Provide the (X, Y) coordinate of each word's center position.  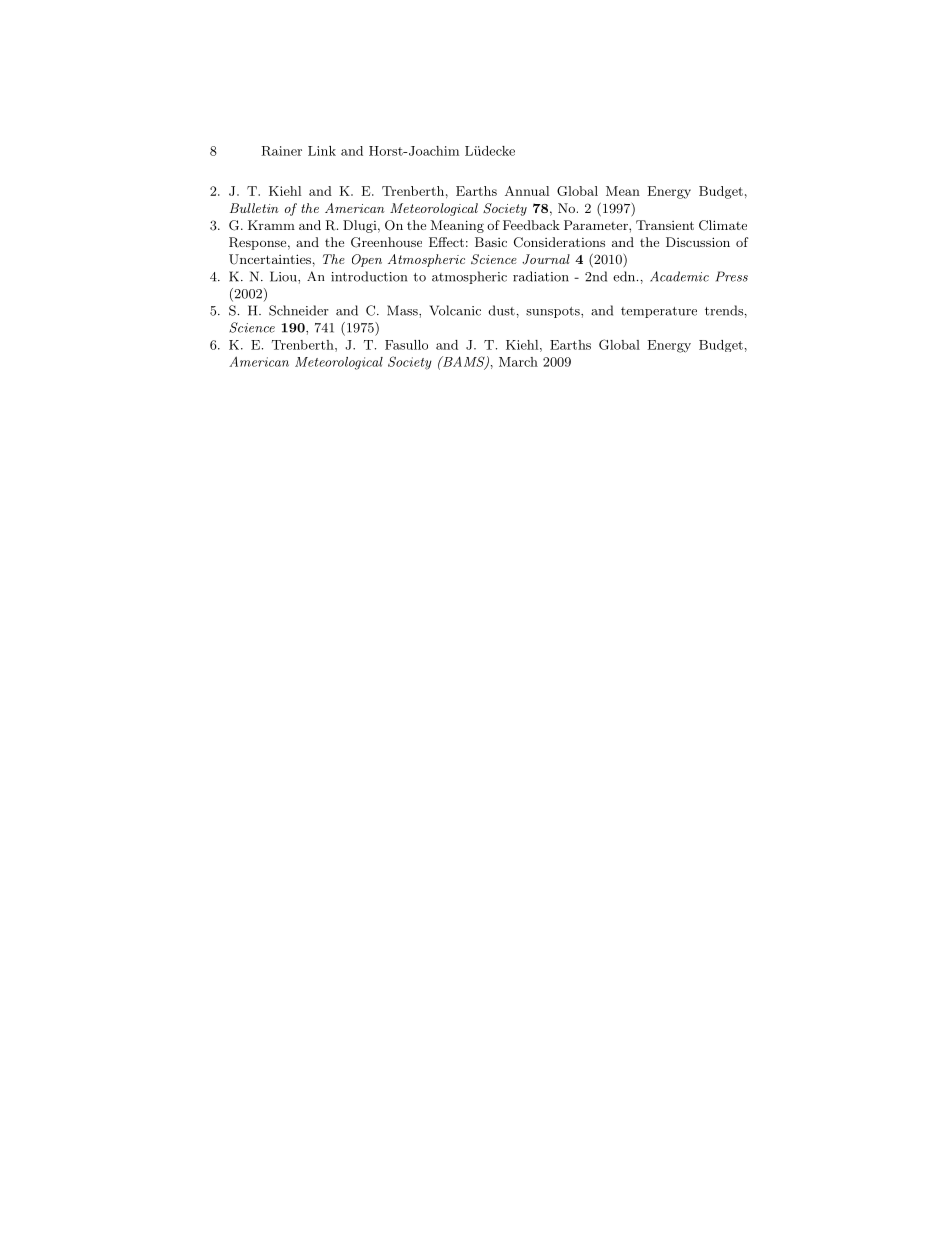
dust (501, 310)
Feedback (531, 225)
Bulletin (254, 208)
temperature (659, 312)
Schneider (299, 310)
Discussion (698, 242)
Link (322, 151)
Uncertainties (270, 259)
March (518, 362)
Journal (546, 259)
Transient (665, 225)
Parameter (597, 225)
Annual (527, 191)
